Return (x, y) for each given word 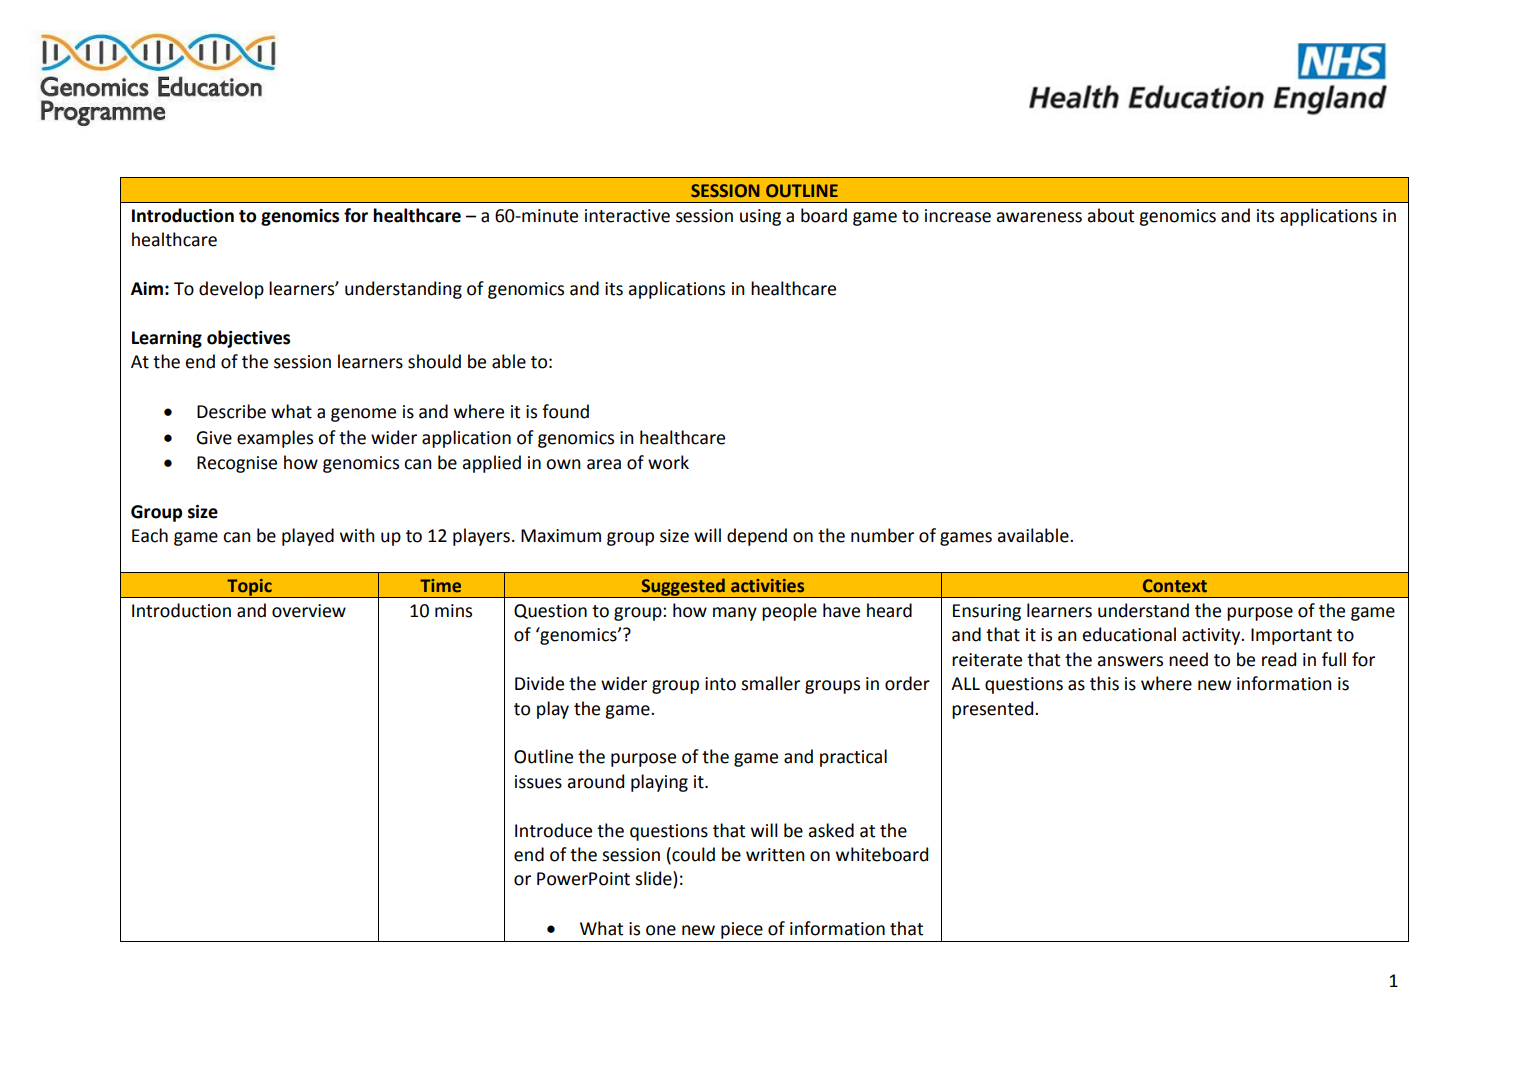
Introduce (553, 830)
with (357, 535)
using (760, 217)
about (1111, 215)
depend (757, 537)
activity (1212, 636)
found (565, 411)
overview (309, 611)
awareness (1039, 217)
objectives (248, 339)
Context (1175, 586)
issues (538, 782)
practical (853, 758)
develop (231, 290)
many (735, 614)
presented (994, 710)
